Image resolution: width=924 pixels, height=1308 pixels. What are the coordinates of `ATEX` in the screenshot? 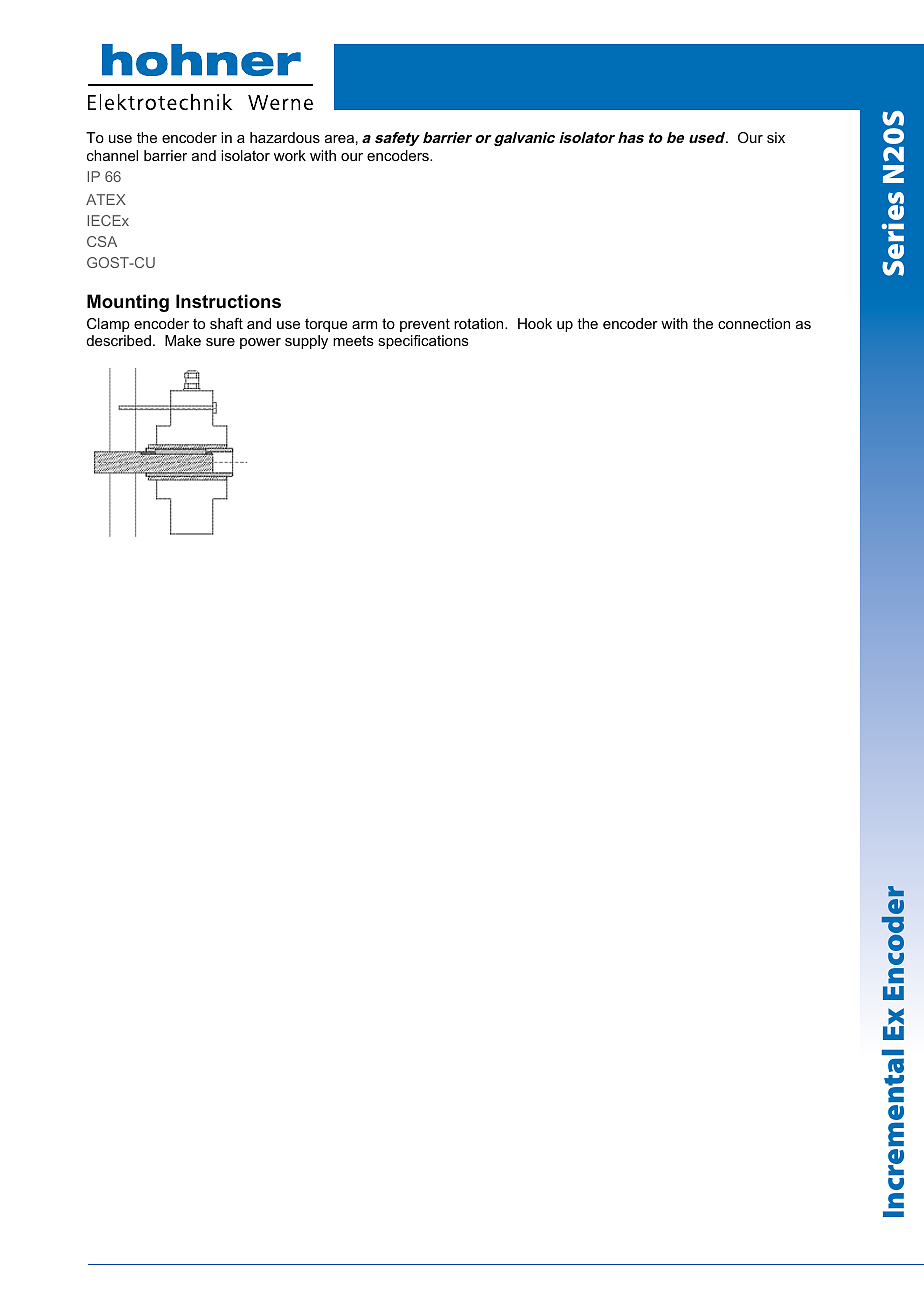 It's located at (106, 199).
